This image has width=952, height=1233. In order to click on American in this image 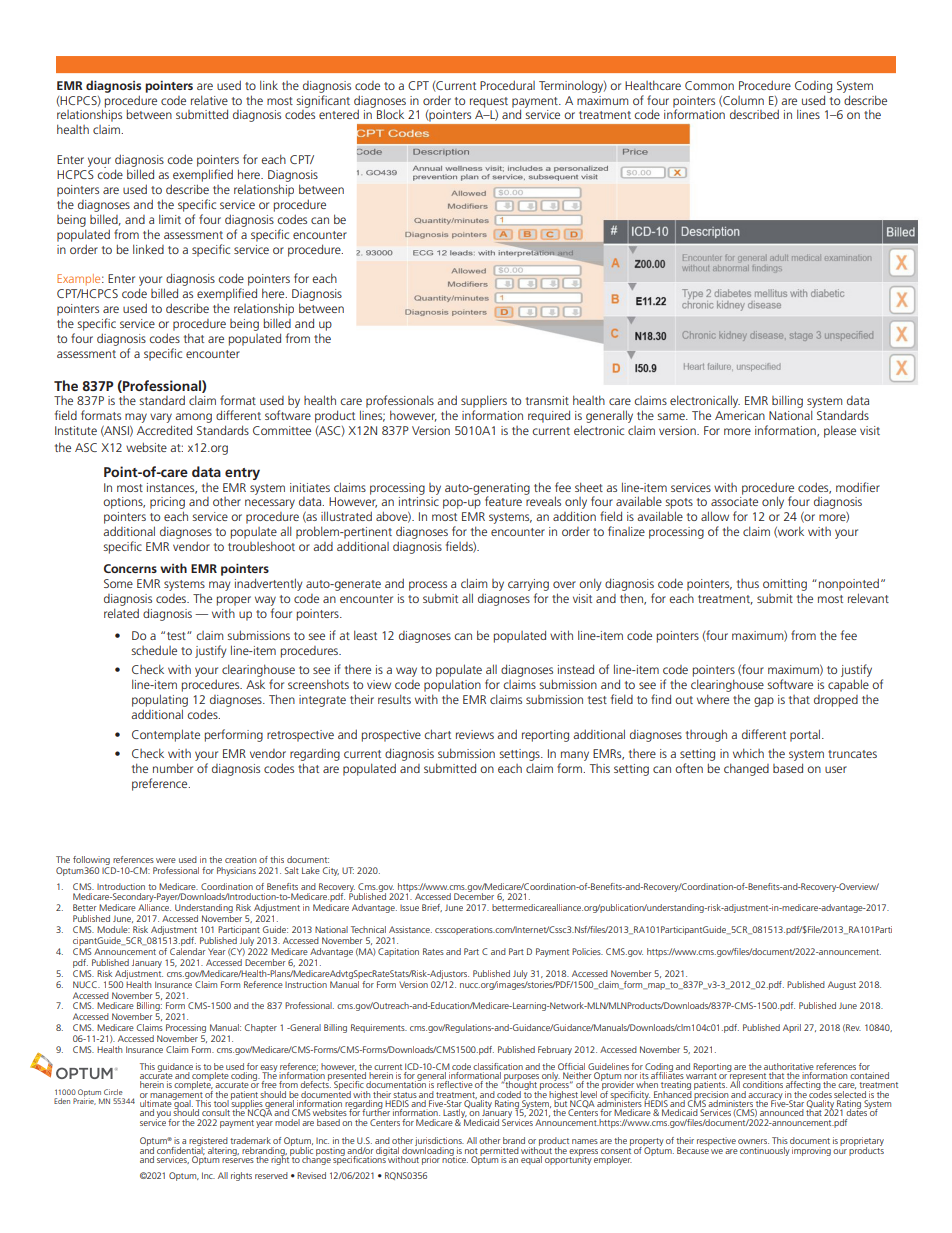, I will do `click(740, 415)`.
